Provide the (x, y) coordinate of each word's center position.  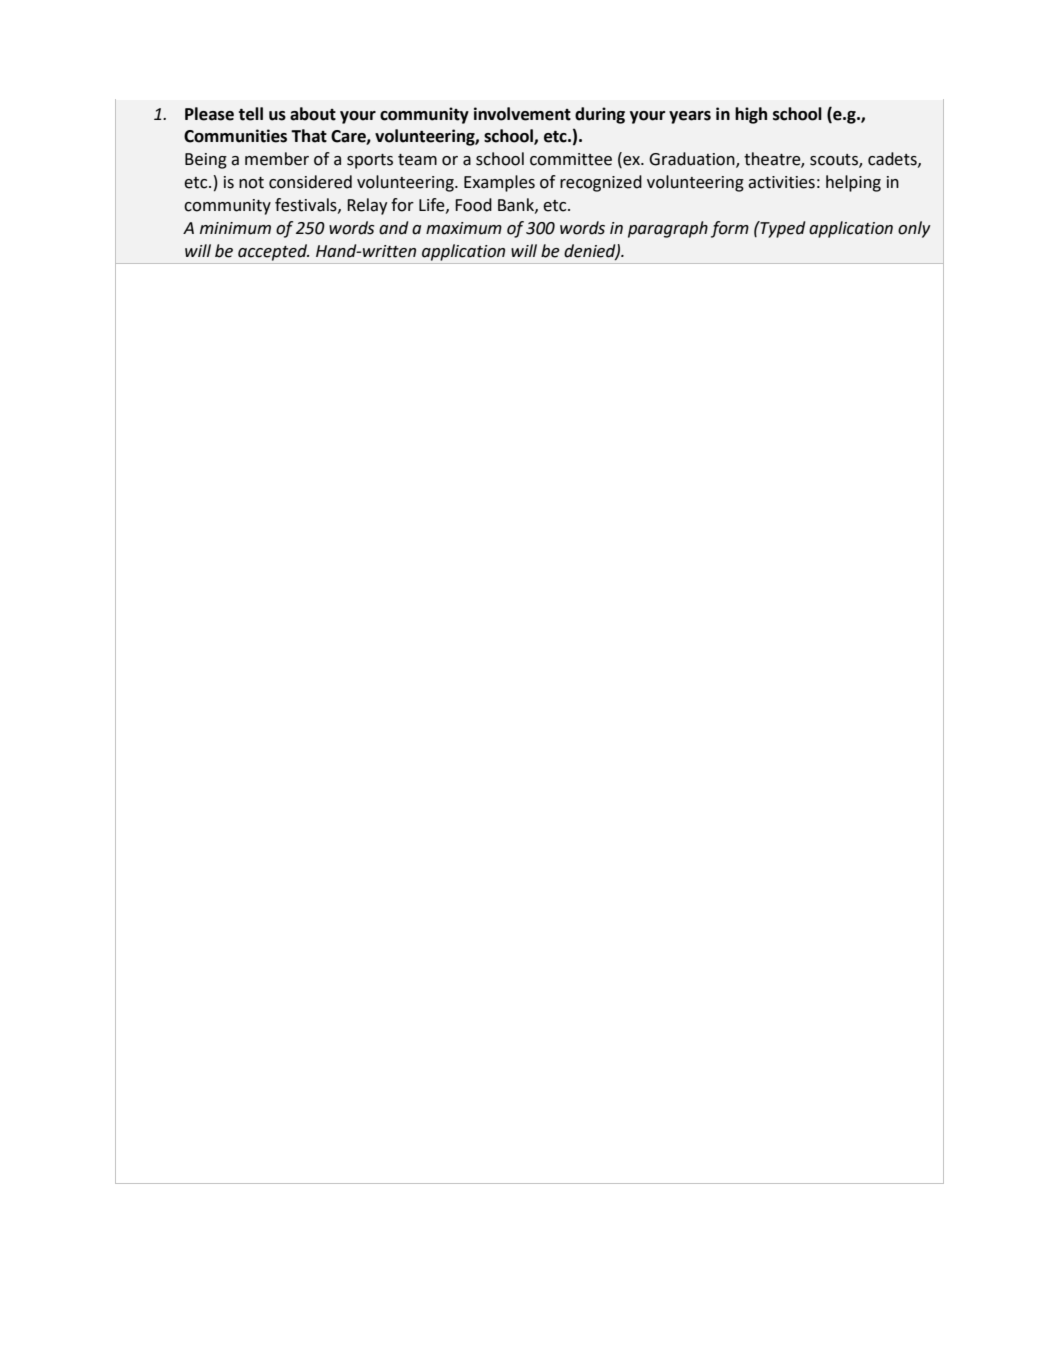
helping (853, 183)
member (277, 159)
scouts (835, 161)
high (751, 115)
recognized (601, 183)
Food (473, 205)
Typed (782, 229)
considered (310, 182)
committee (571, 159)
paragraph (668, 229)
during (600, 115)
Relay (367, 206)
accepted (273, 252)
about (313, 114)
